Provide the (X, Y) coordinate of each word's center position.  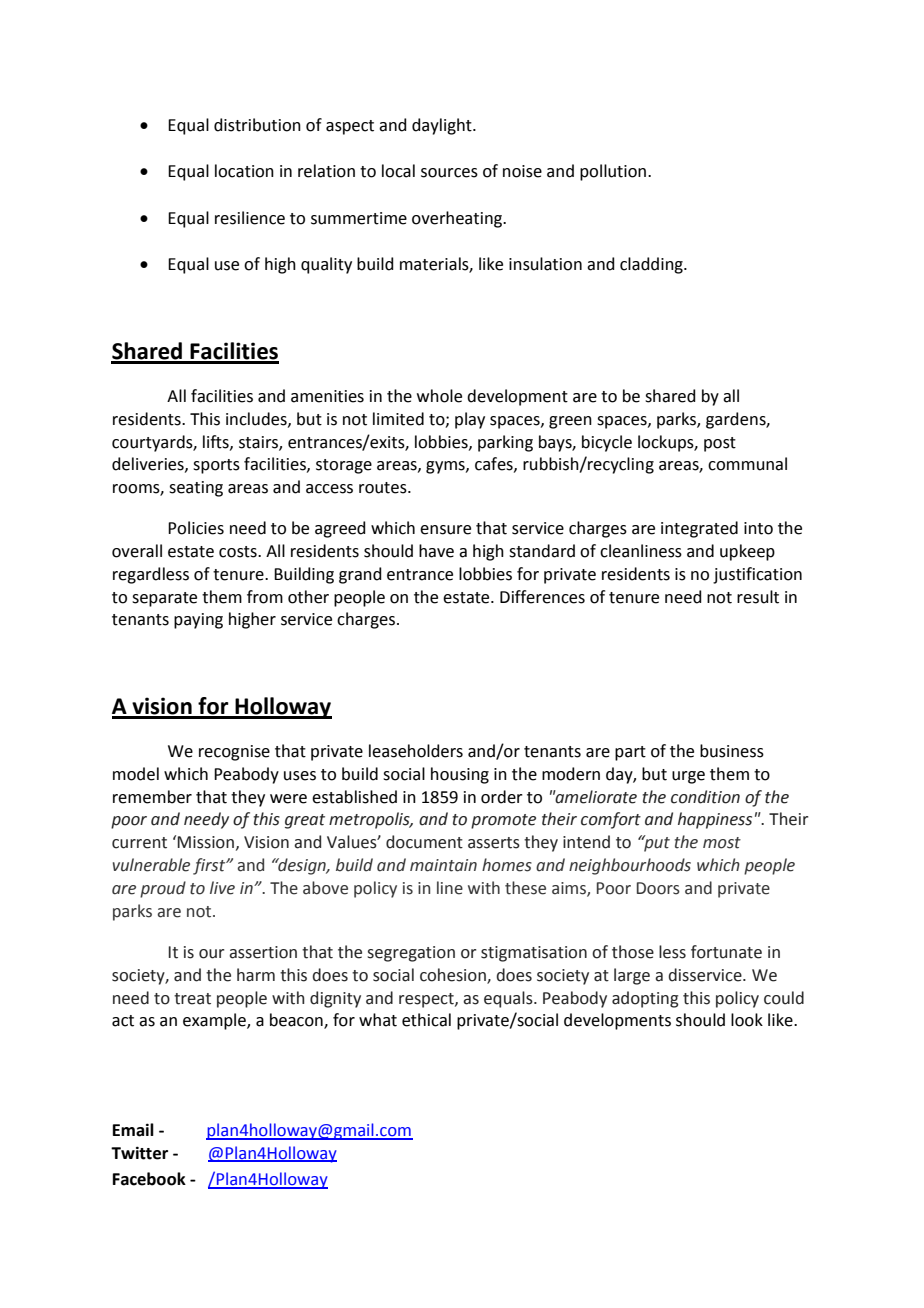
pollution (613, 172)
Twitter (139, 1153)
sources (449, 173)
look (747, 1020)
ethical (426, 1020)
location (244, 171)
